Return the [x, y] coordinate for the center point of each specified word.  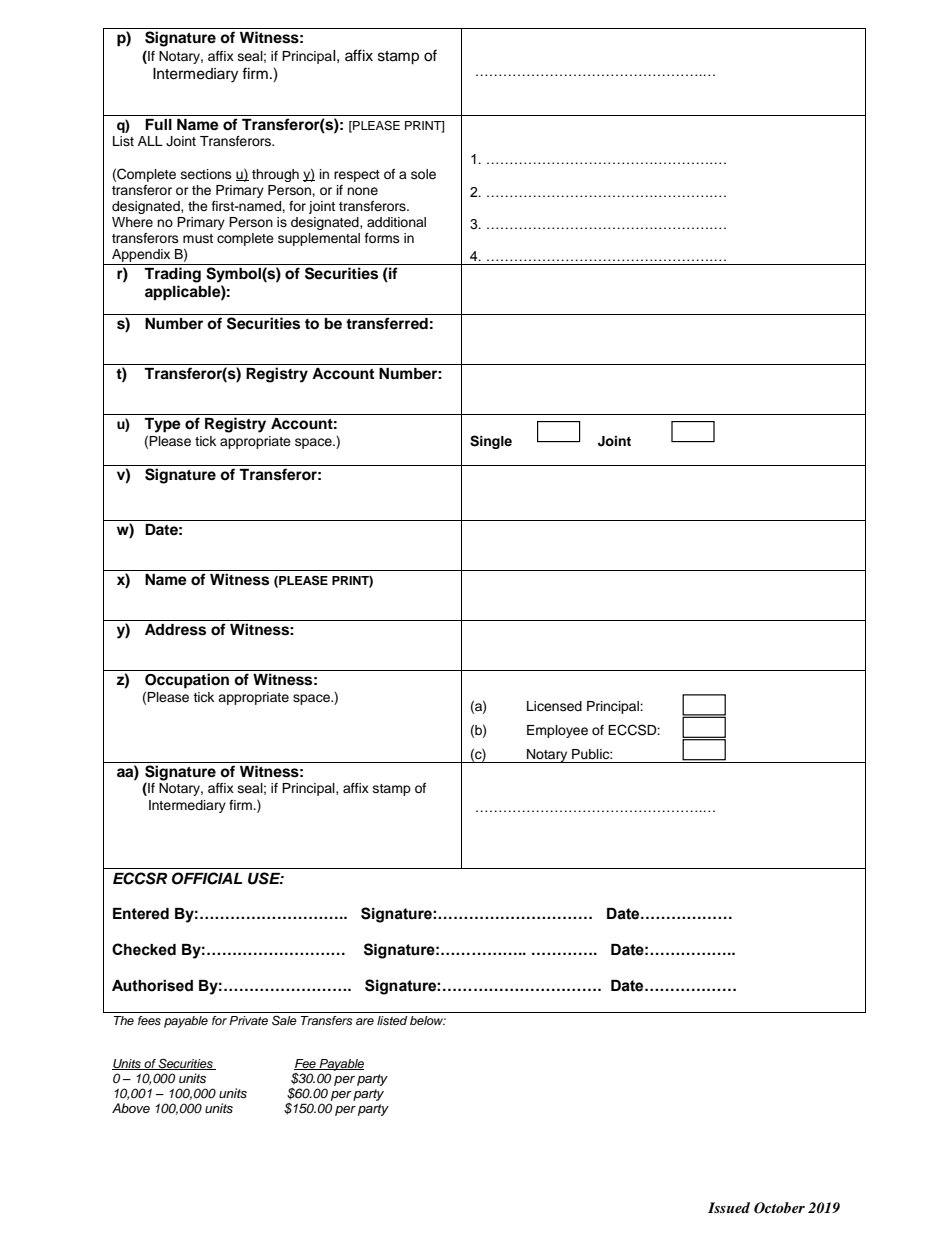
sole [423, 174]
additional [396, 222]
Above [131, 1108]
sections [206, 174]
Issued [729, 1207]
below [428, 1020]
